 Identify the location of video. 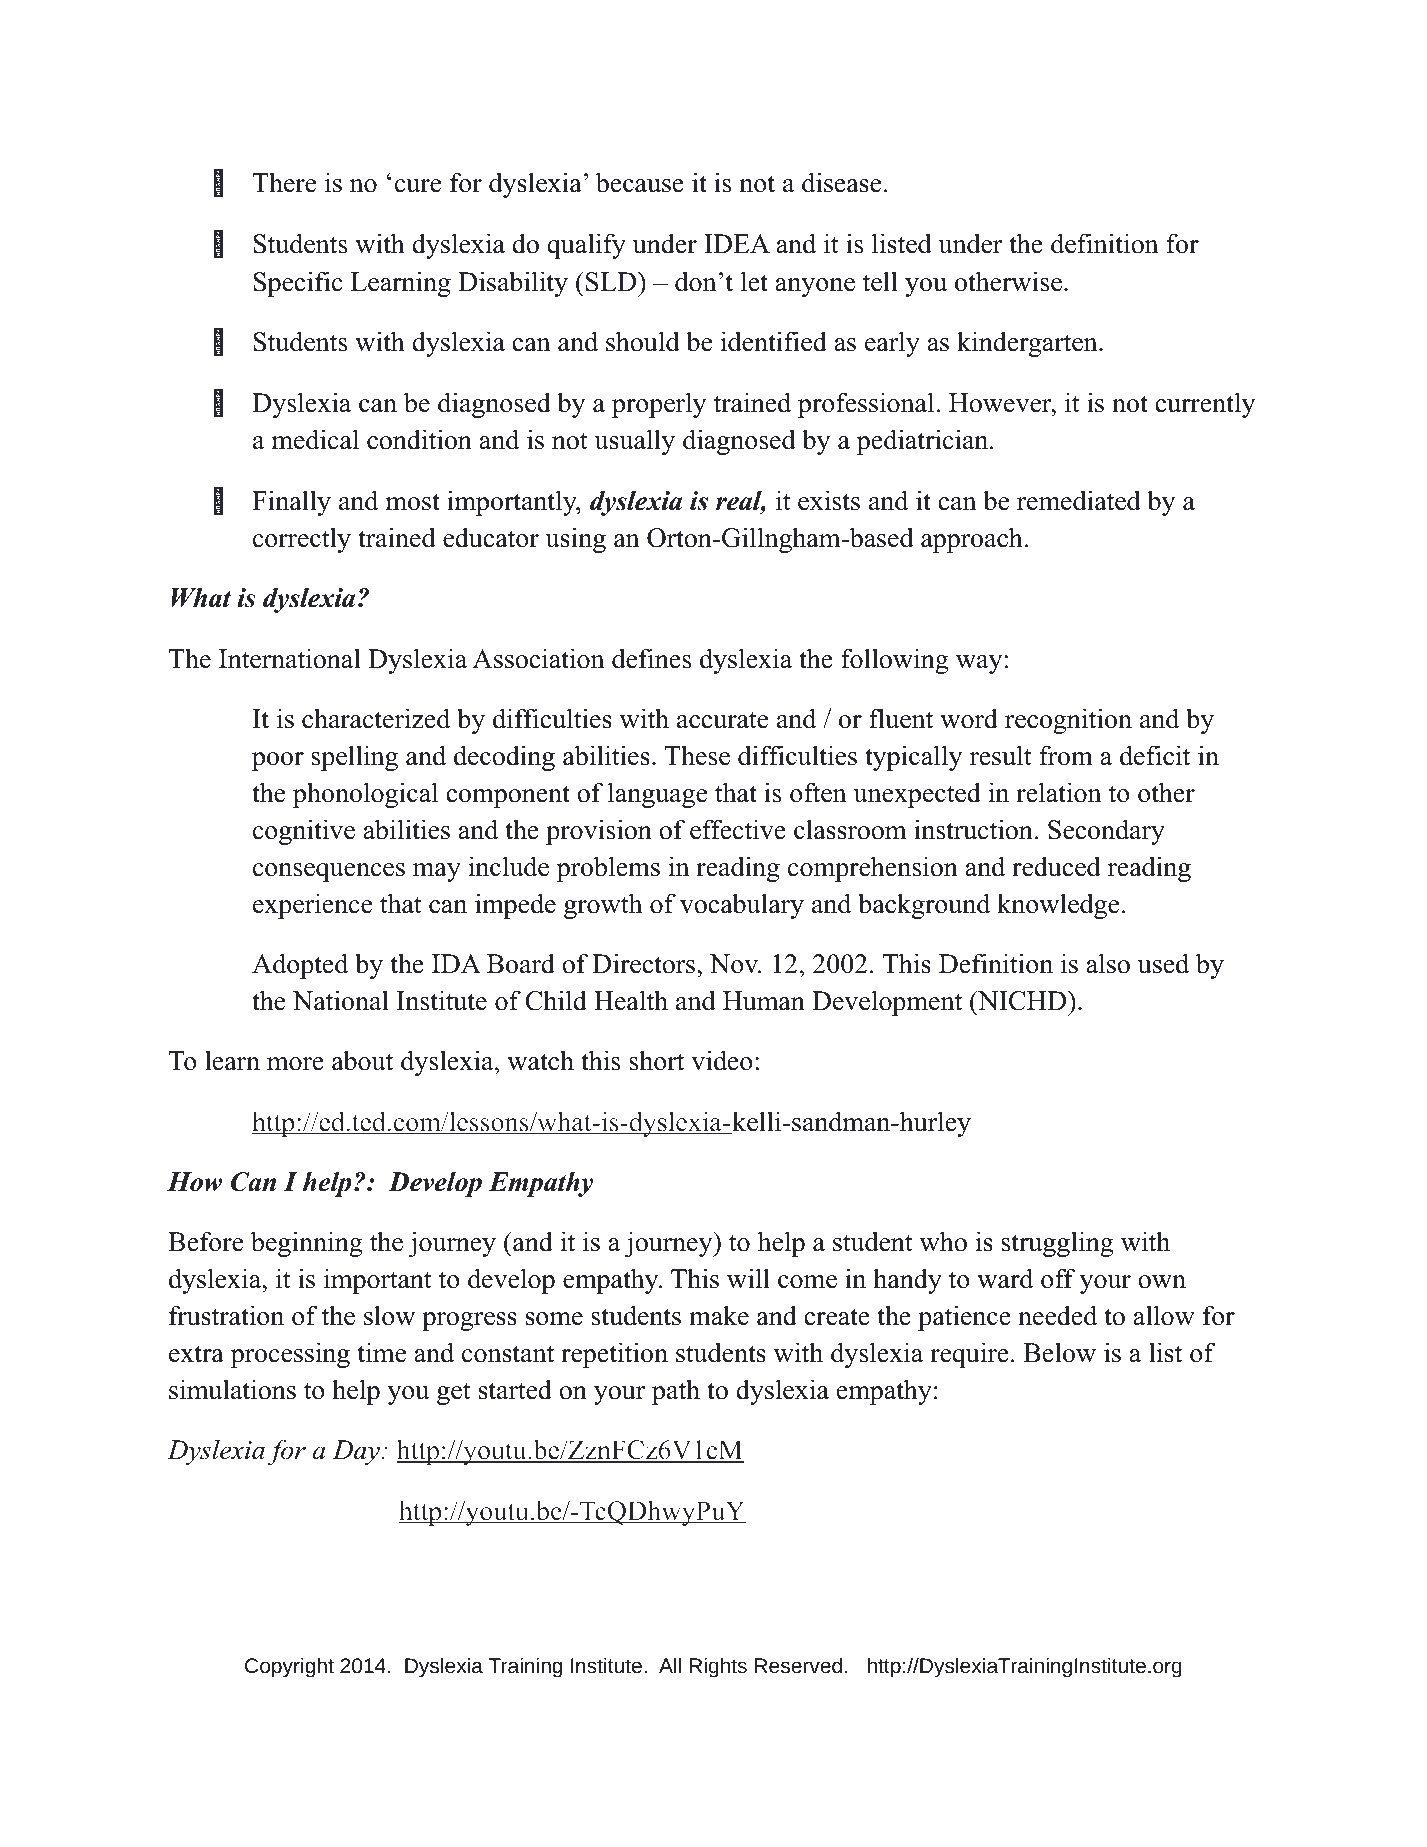
(722, 1060).
